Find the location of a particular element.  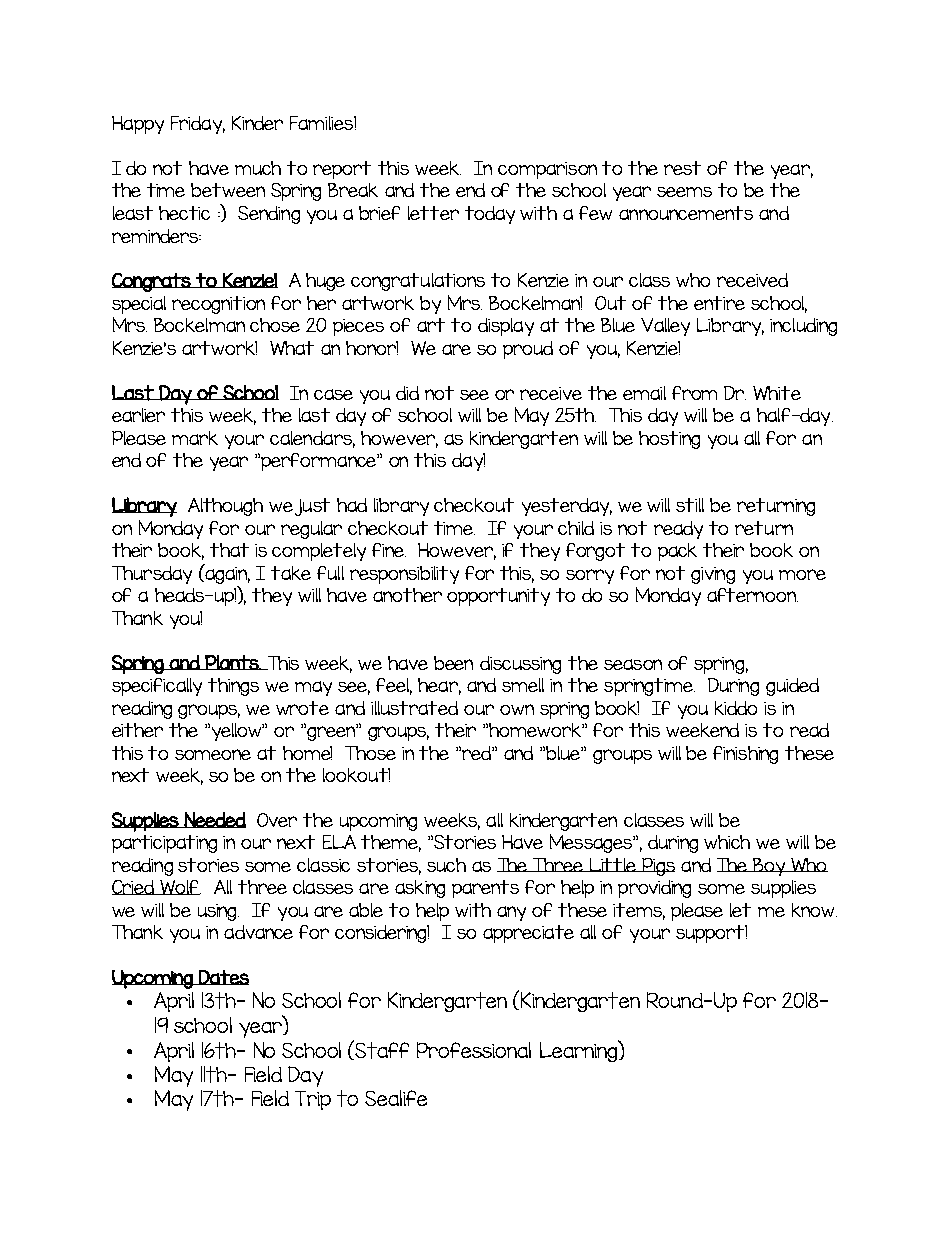

Plants is located at coordinates (232, 662).
